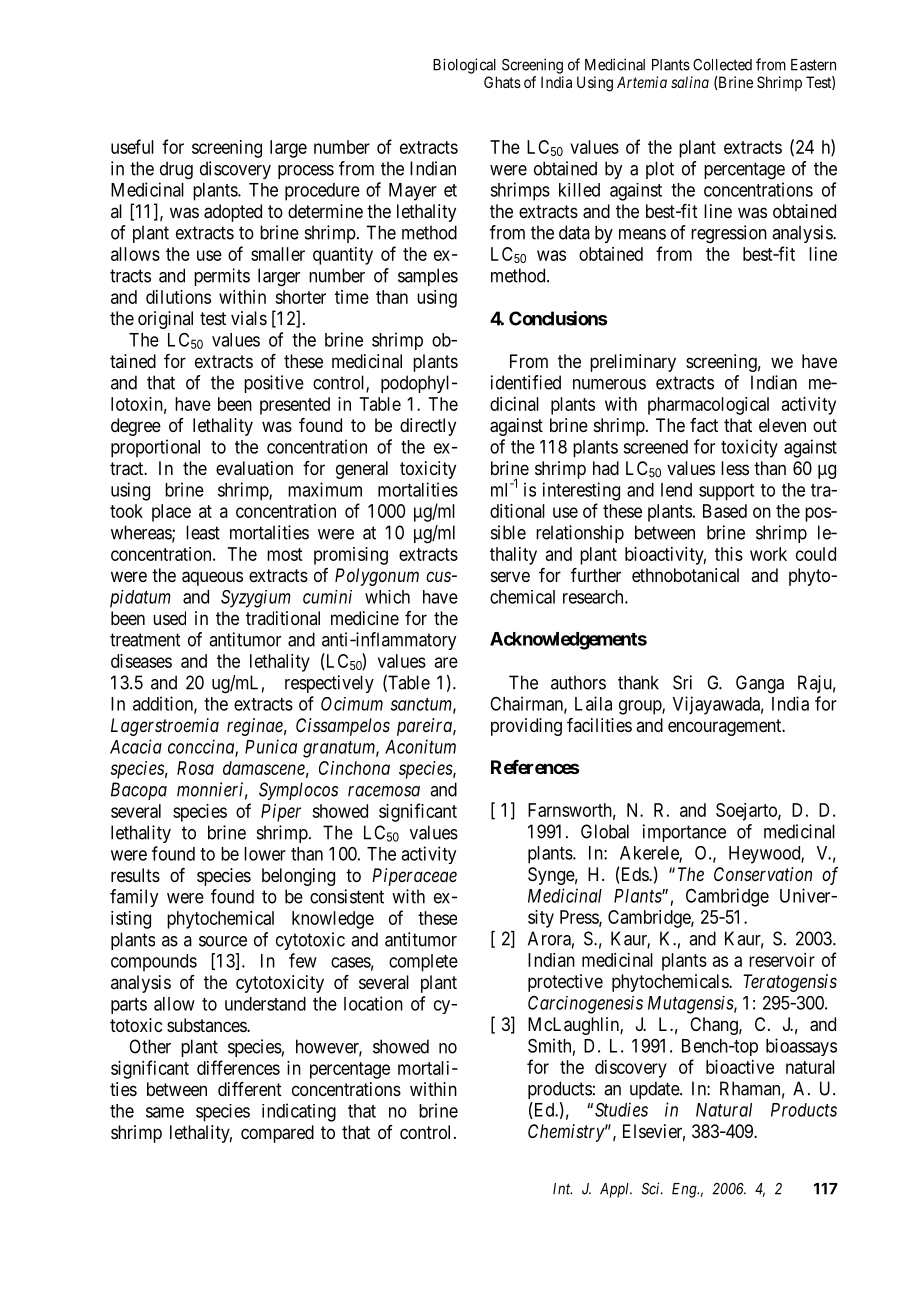 This screenshot has height=1308, width=924. I want to click on directly, so click(428, 427).
